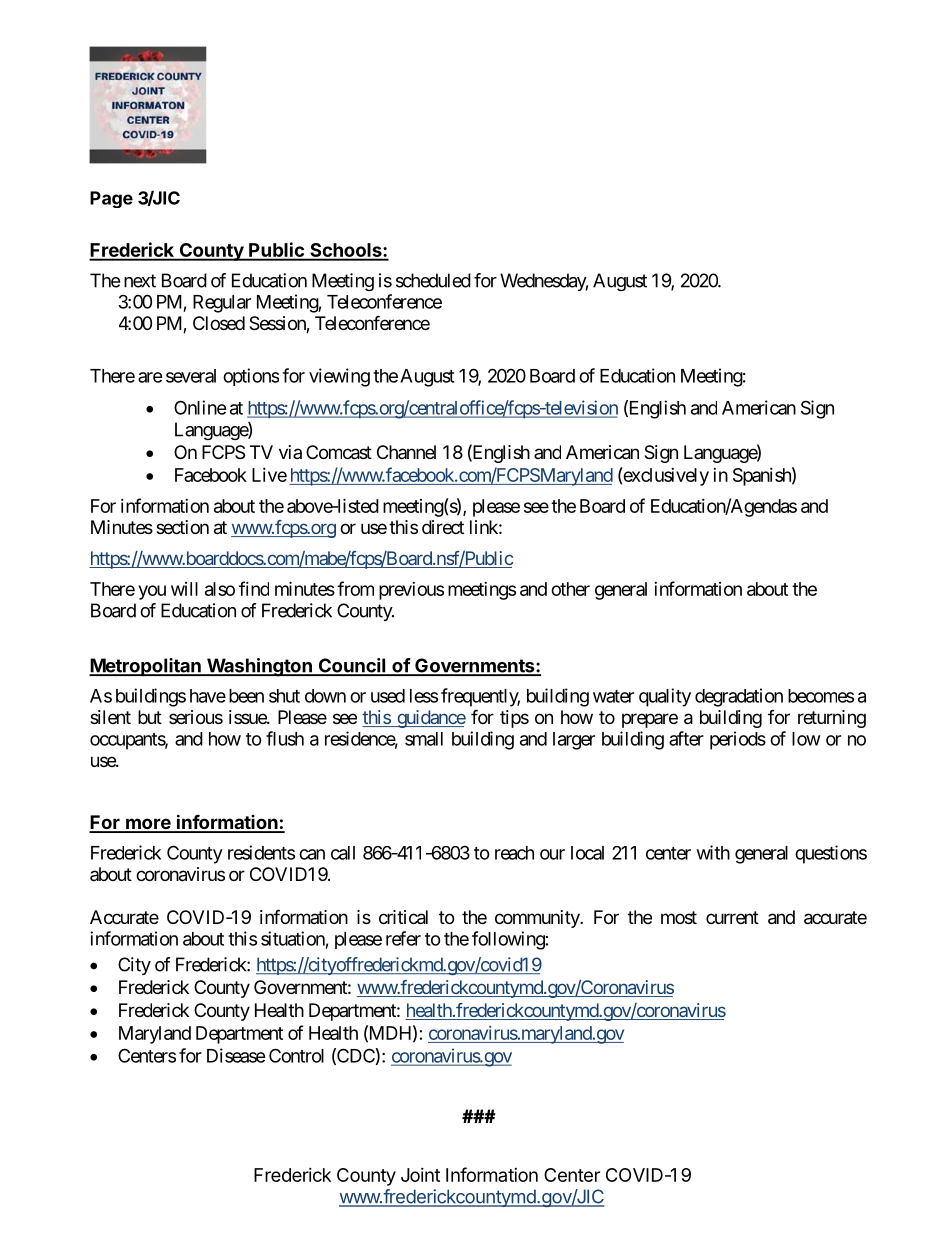  I want to click on with, so click(713, 852).
